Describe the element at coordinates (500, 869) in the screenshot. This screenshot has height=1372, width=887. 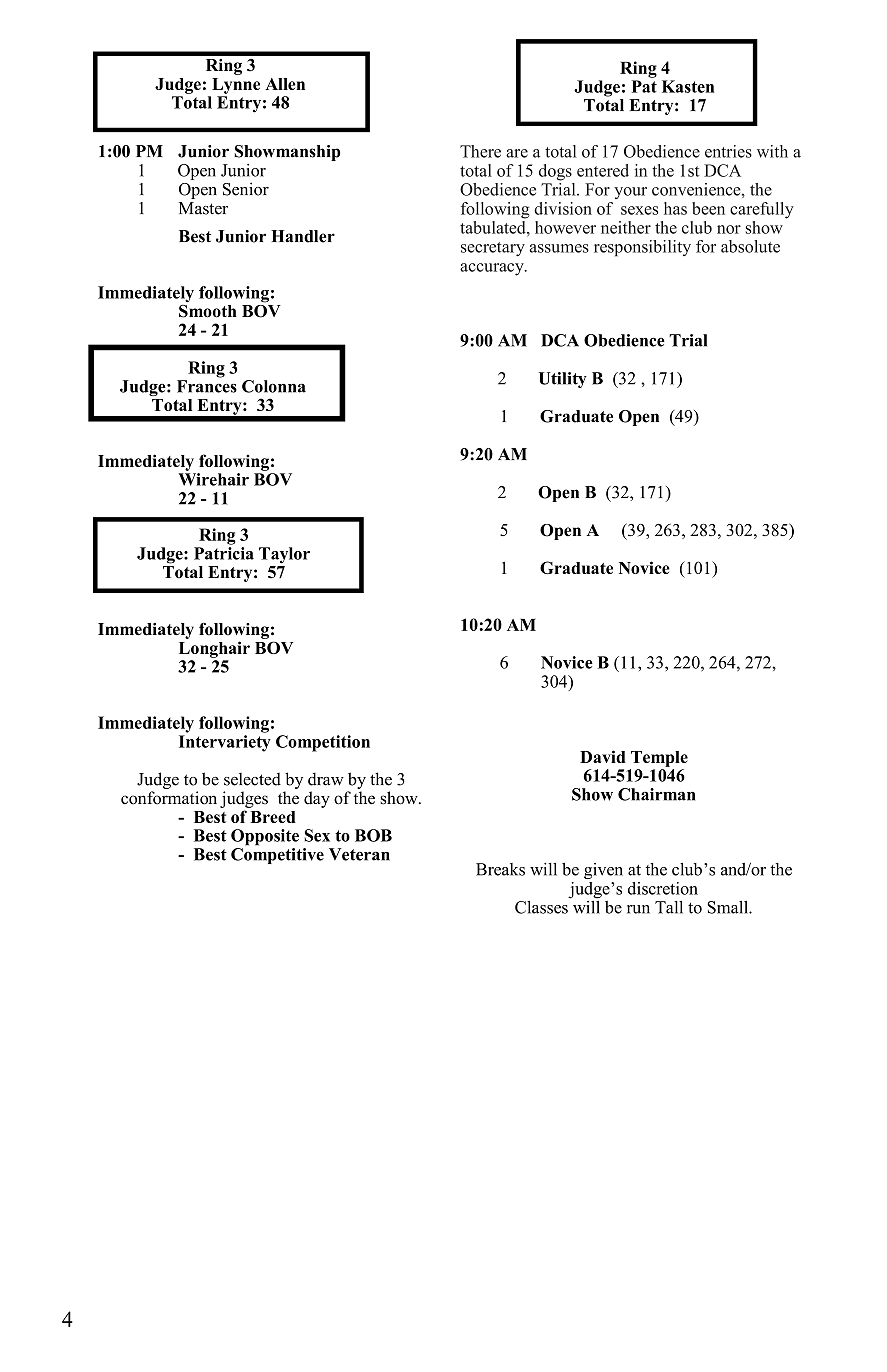
I see `Breaks` at that location.
